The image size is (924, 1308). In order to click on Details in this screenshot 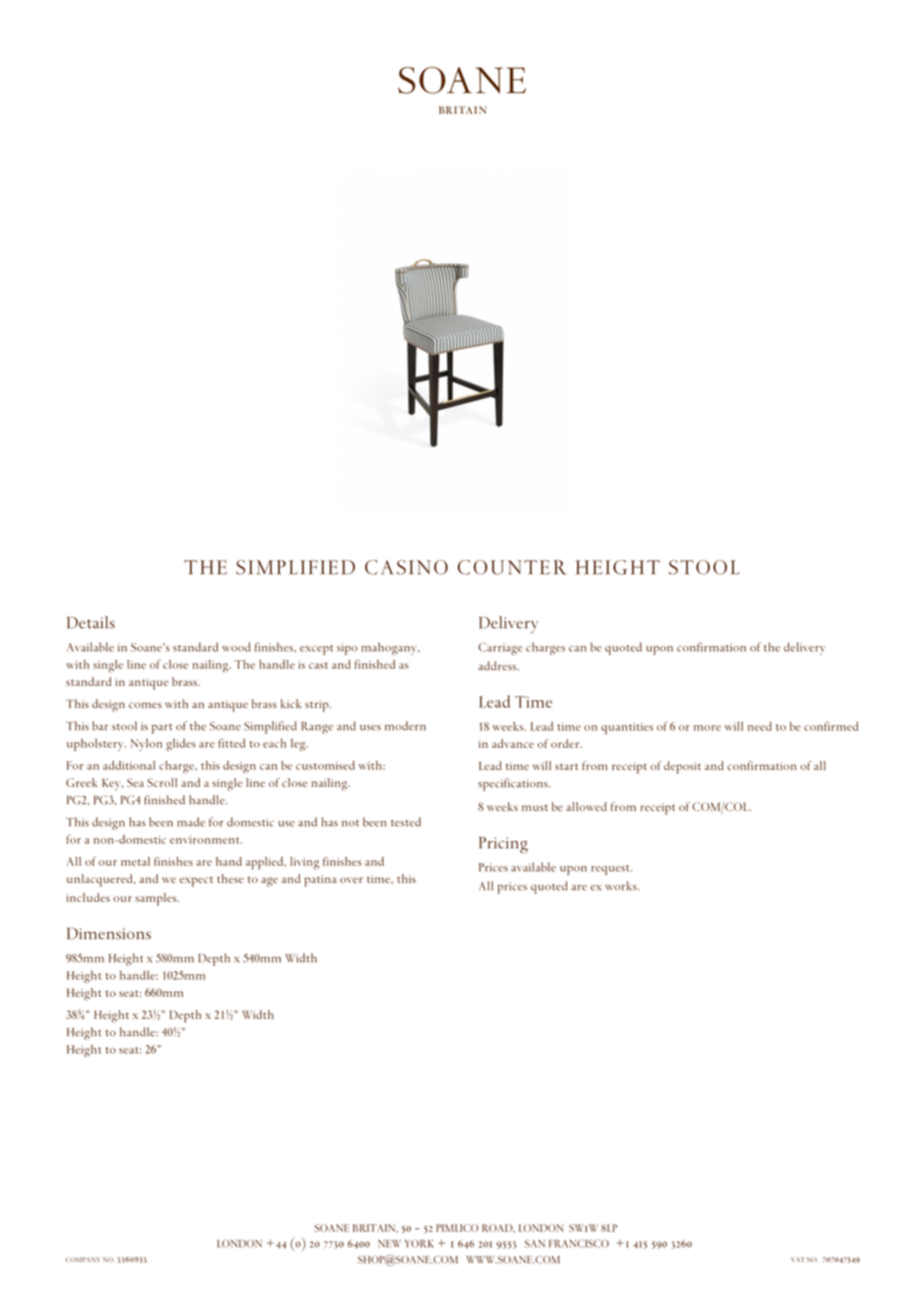, I will do `click(91, 622)`.
